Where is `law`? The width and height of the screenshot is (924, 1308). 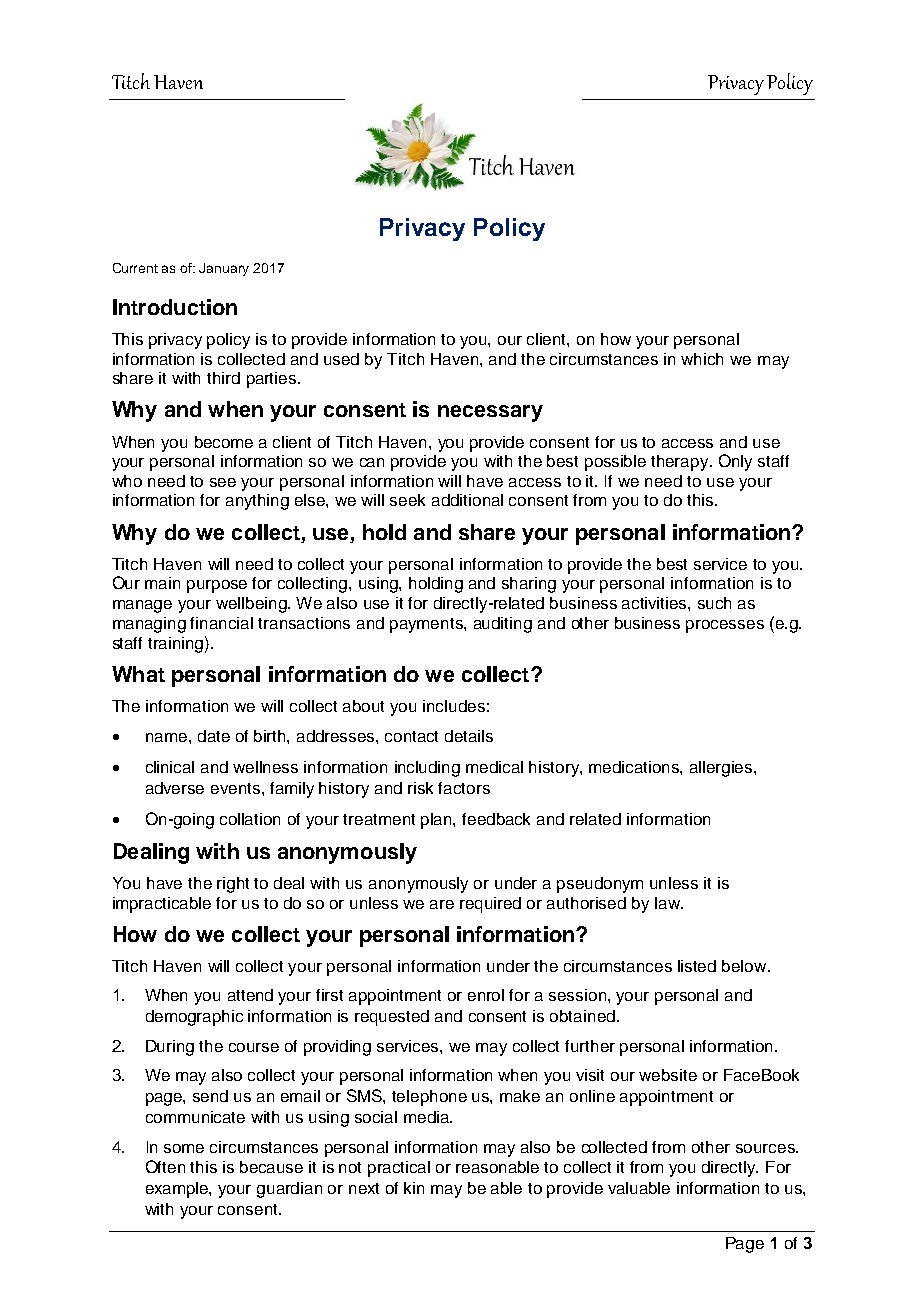
law is located at coordinates (668, 903).
